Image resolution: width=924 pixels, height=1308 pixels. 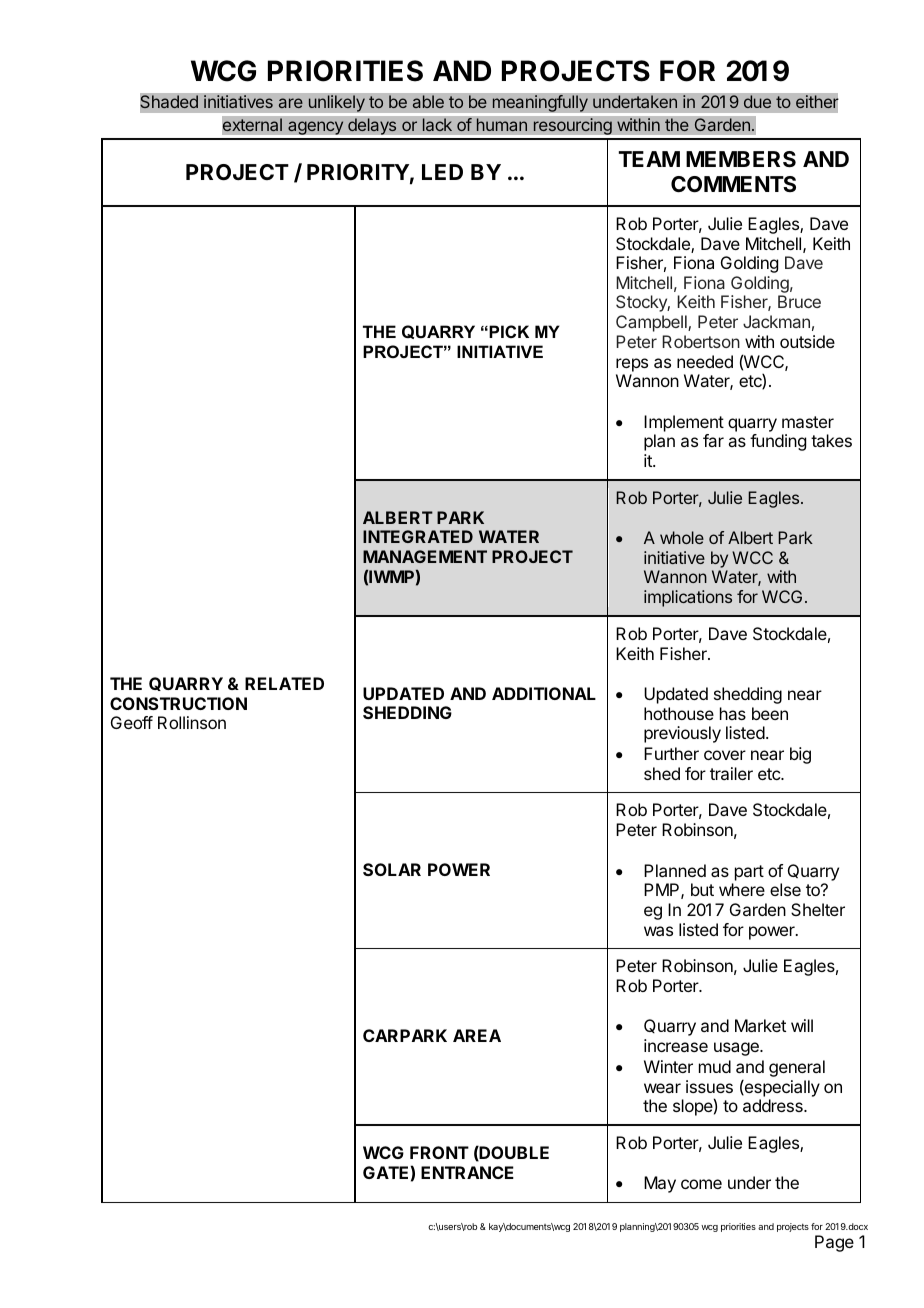 What do you see at coordinates (776, 321) in the screenshot?
I see `Jackman` at bounding box center [776, 321].
